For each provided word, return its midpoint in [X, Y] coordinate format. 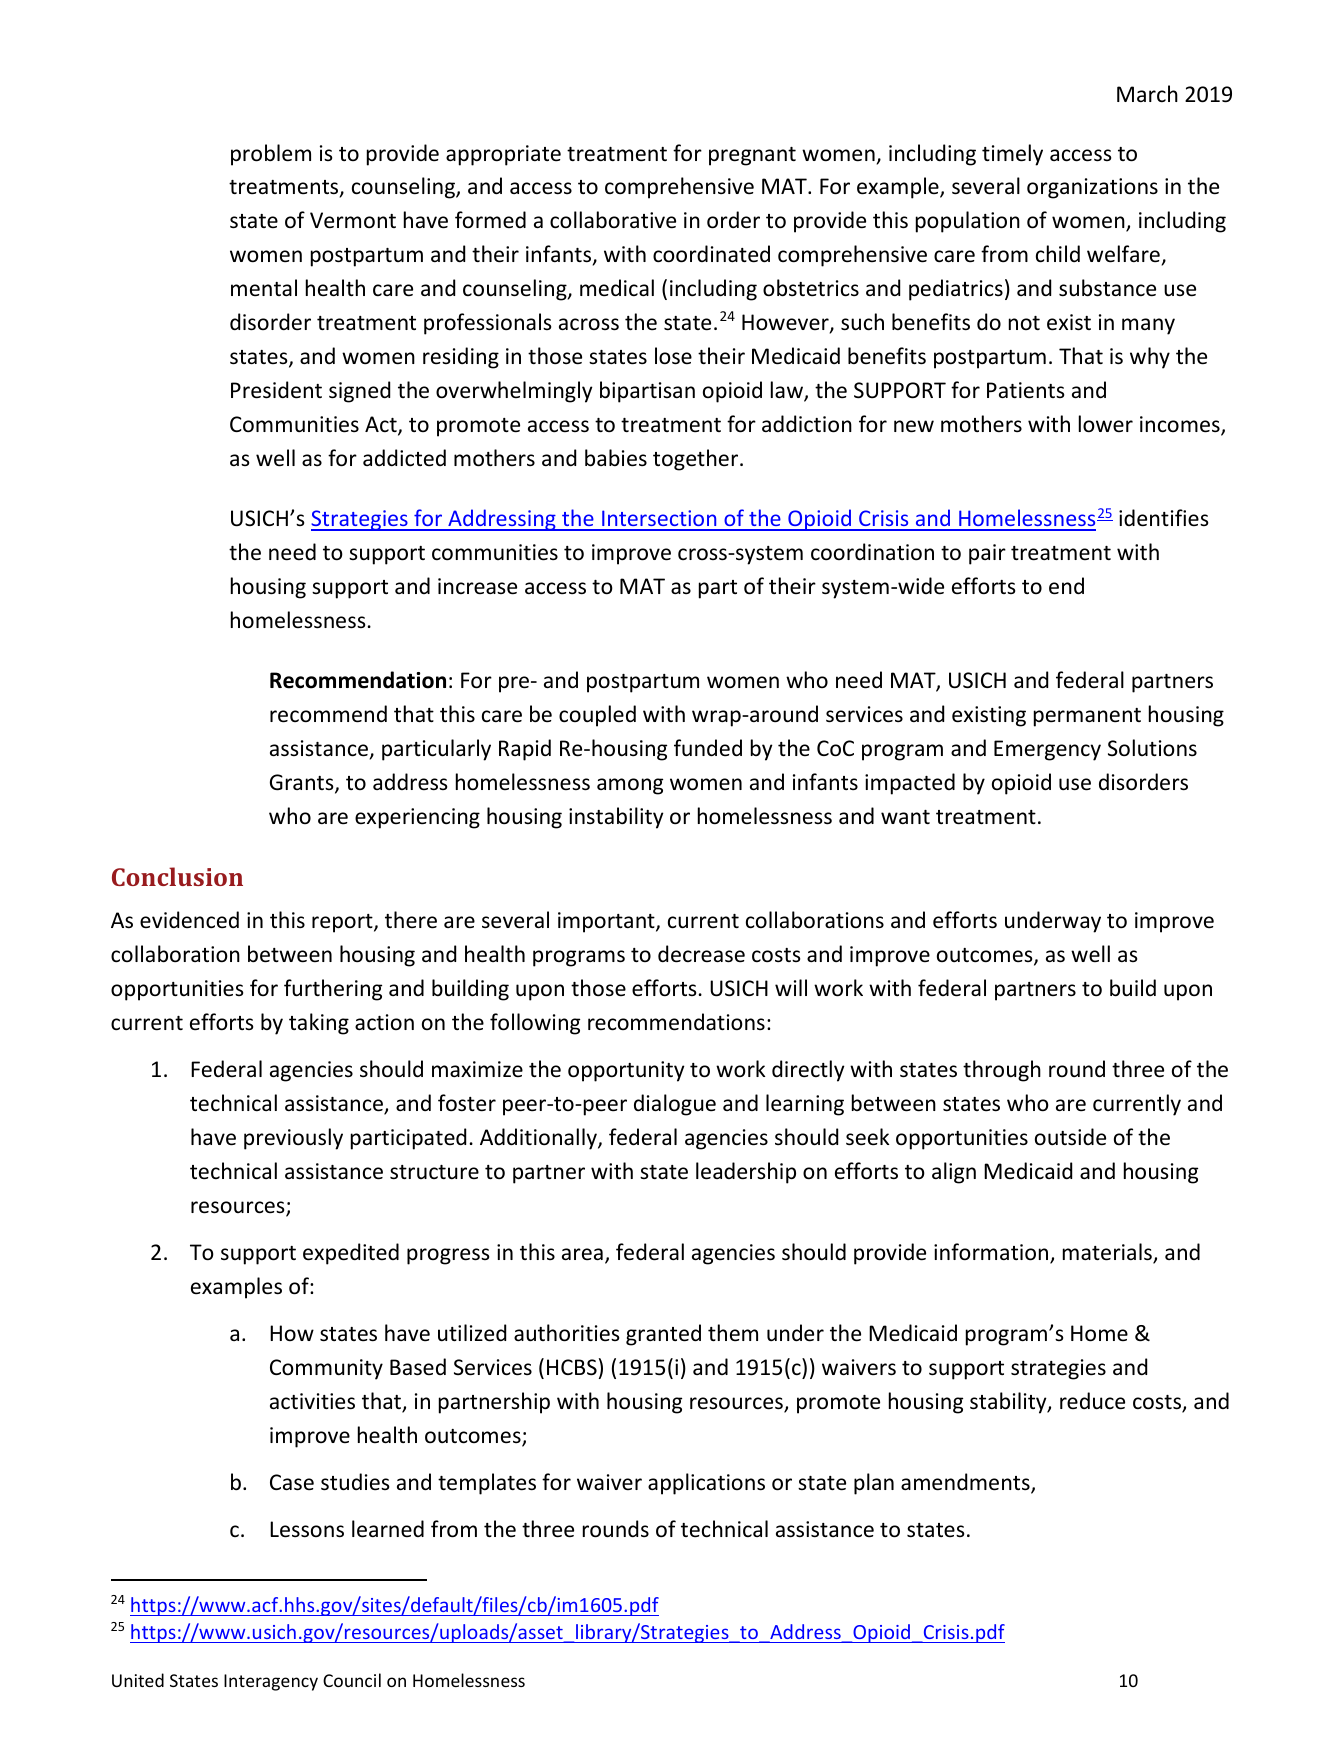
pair [987, 554]
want [905, 817]
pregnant [752, 156]
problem [271, 155]
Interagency [271, 1682]
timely [1012, 155]
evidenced [189, 920]
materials [1108, 1253]
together [697, 460]
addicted [404, 458]
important [607, 922]
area [582, 1254]
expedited [351, 1254]
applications [706, 1484]
